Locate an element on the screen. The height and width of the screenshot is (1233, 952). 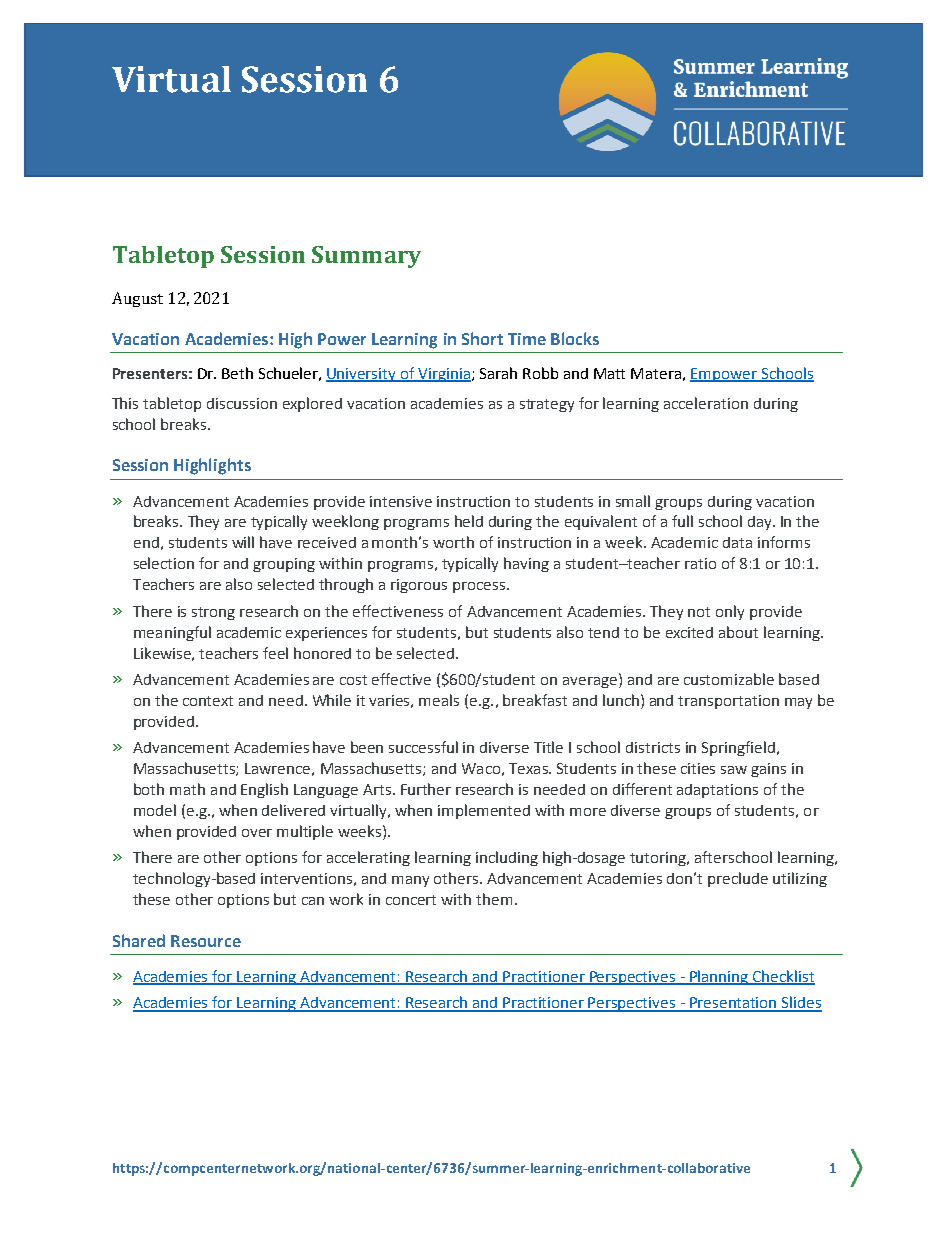
including is located at coordinates (507, 858).
